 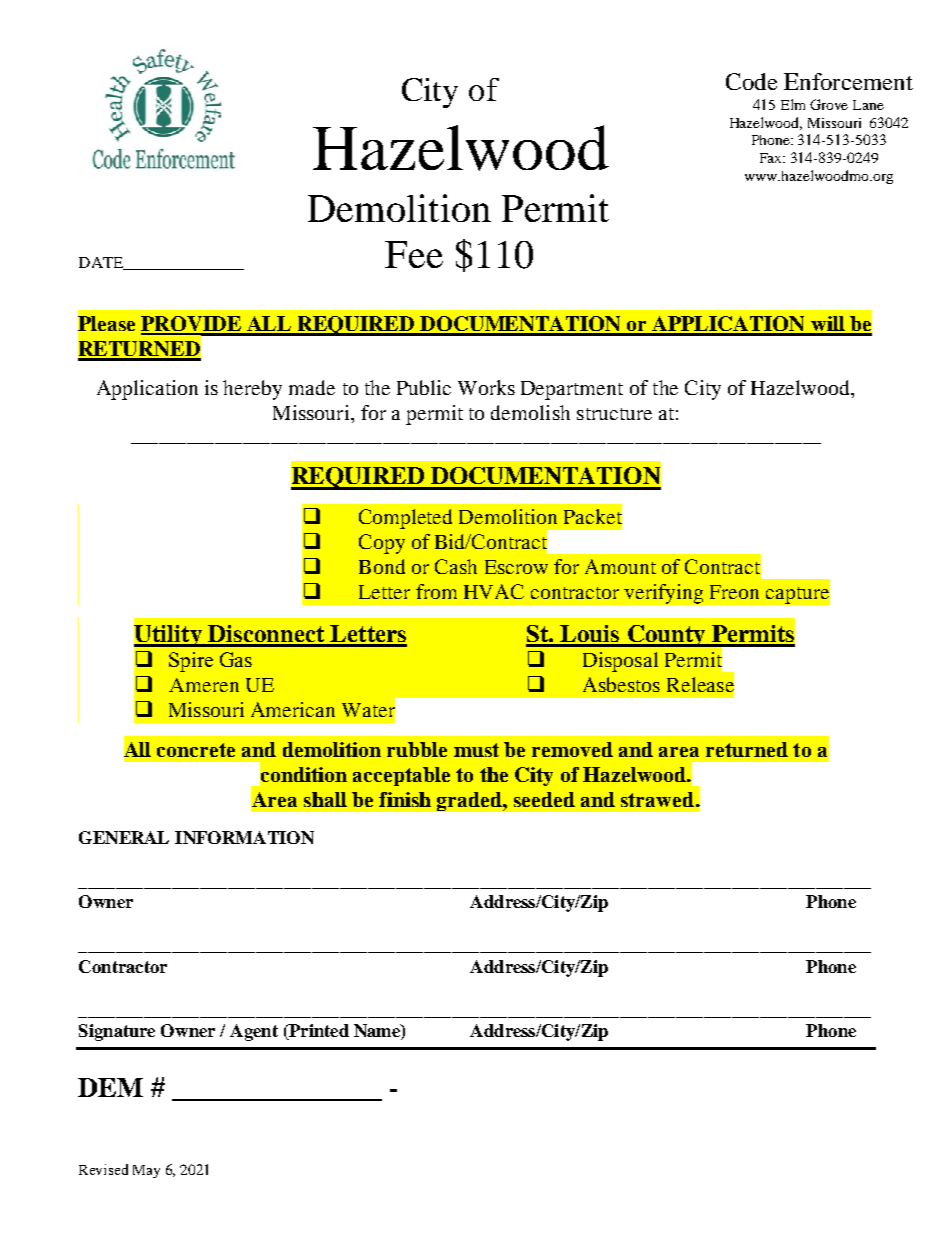 I want to click on Name, so click(x=378, y=1032).
